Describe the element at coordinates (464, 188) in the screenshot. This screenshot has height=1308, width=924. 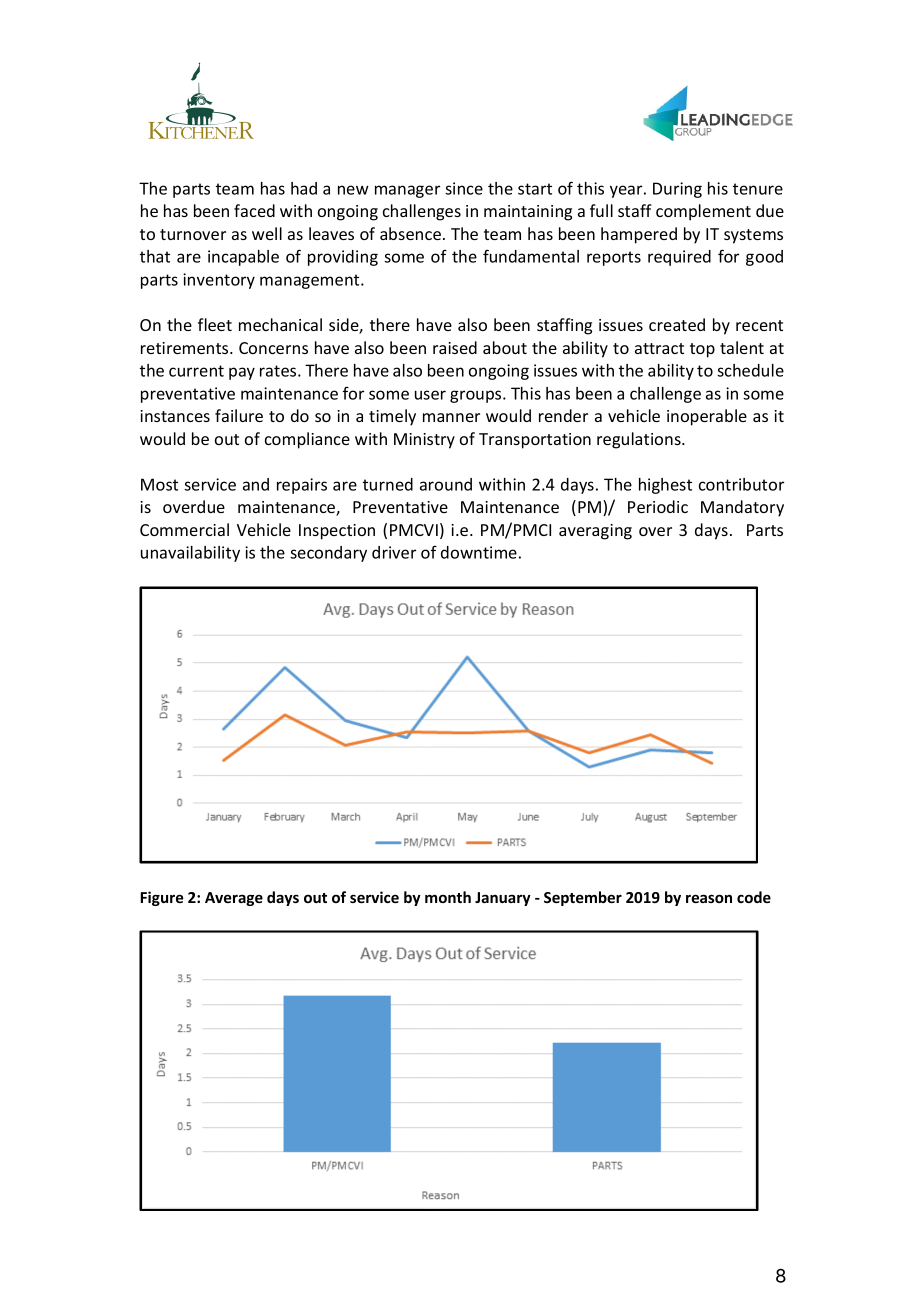
I see `since` at that location.
